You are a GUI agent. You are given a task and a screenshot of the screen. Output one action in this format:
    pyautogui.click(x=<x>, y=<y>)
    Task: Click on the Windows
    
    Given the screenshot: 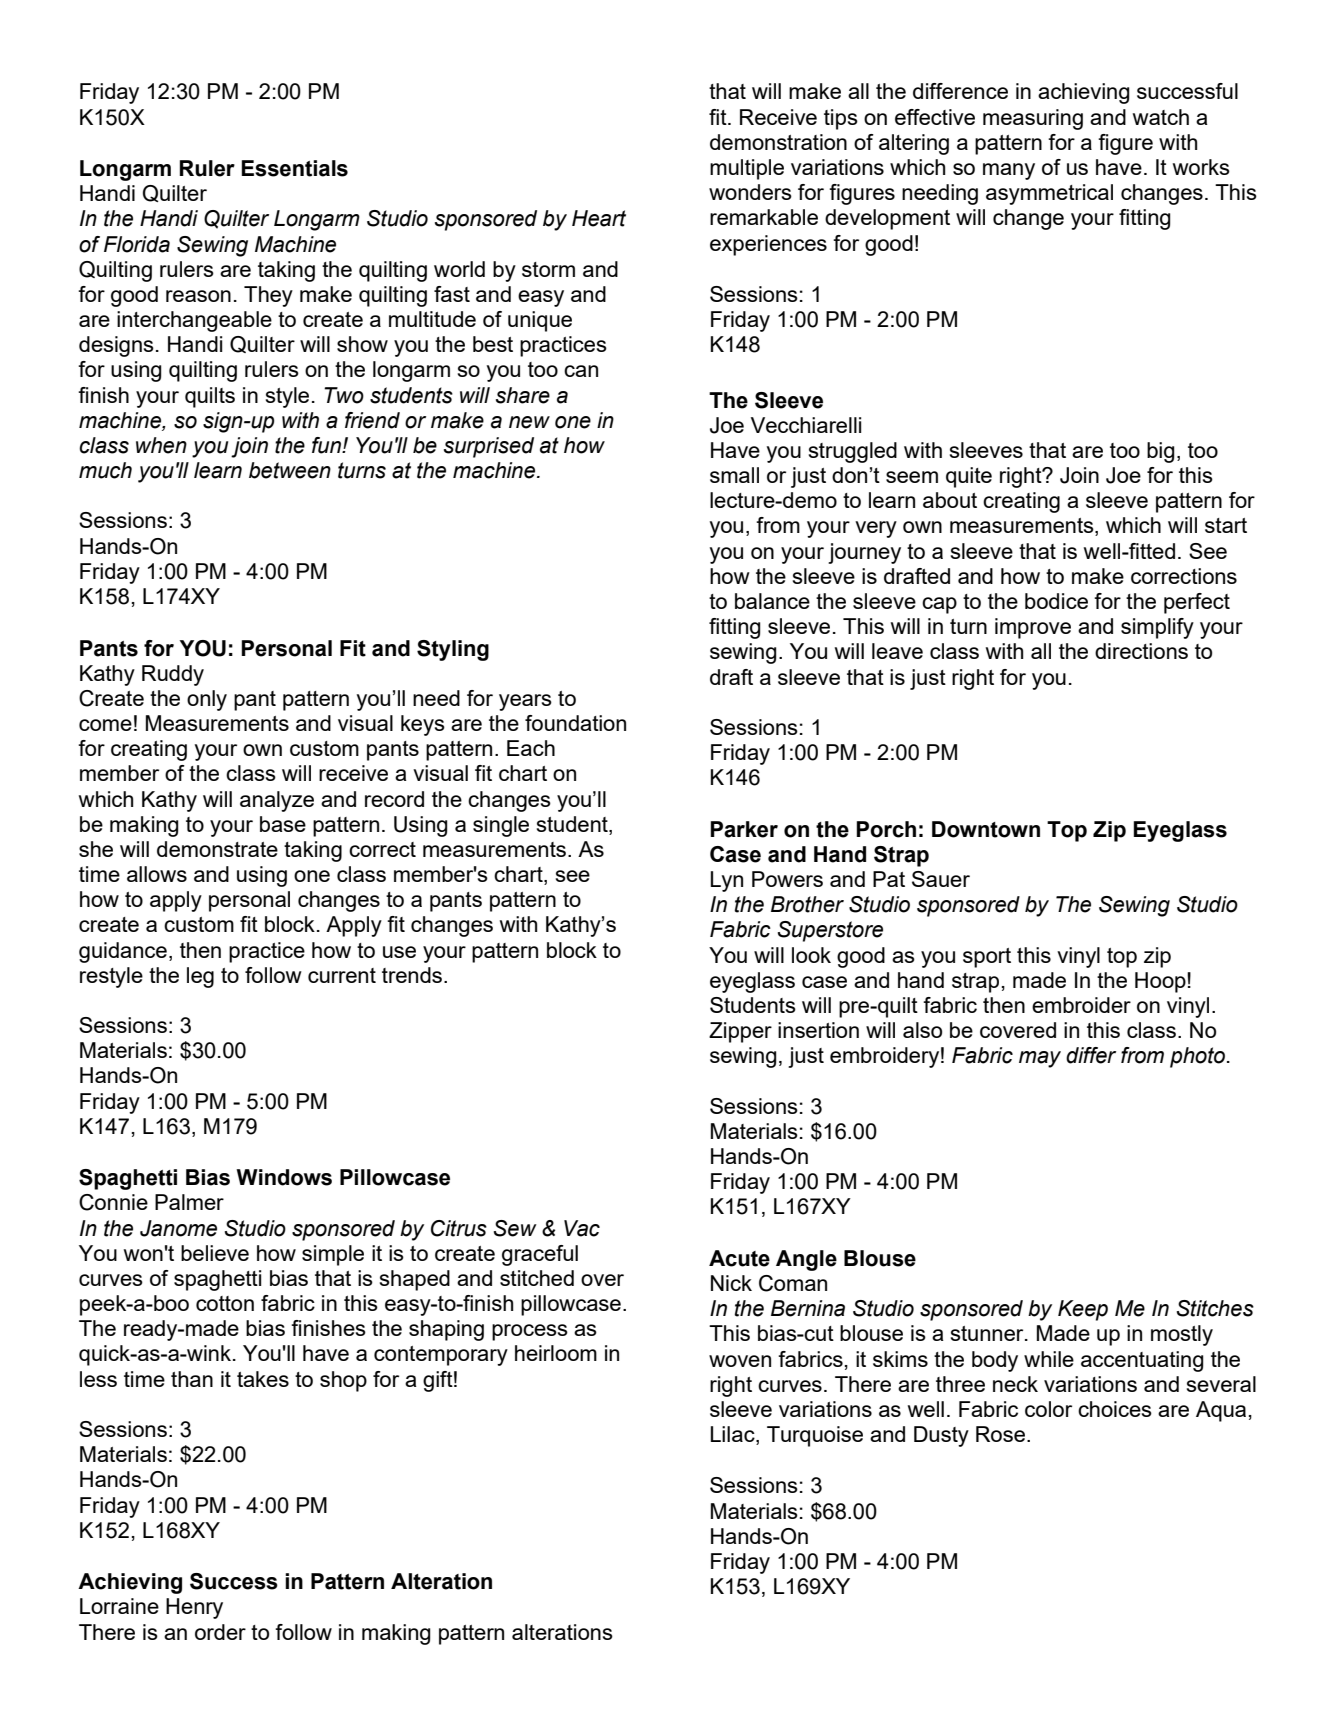 What is the action you would take?
    pyautogui.click(x=284, y=1177)
